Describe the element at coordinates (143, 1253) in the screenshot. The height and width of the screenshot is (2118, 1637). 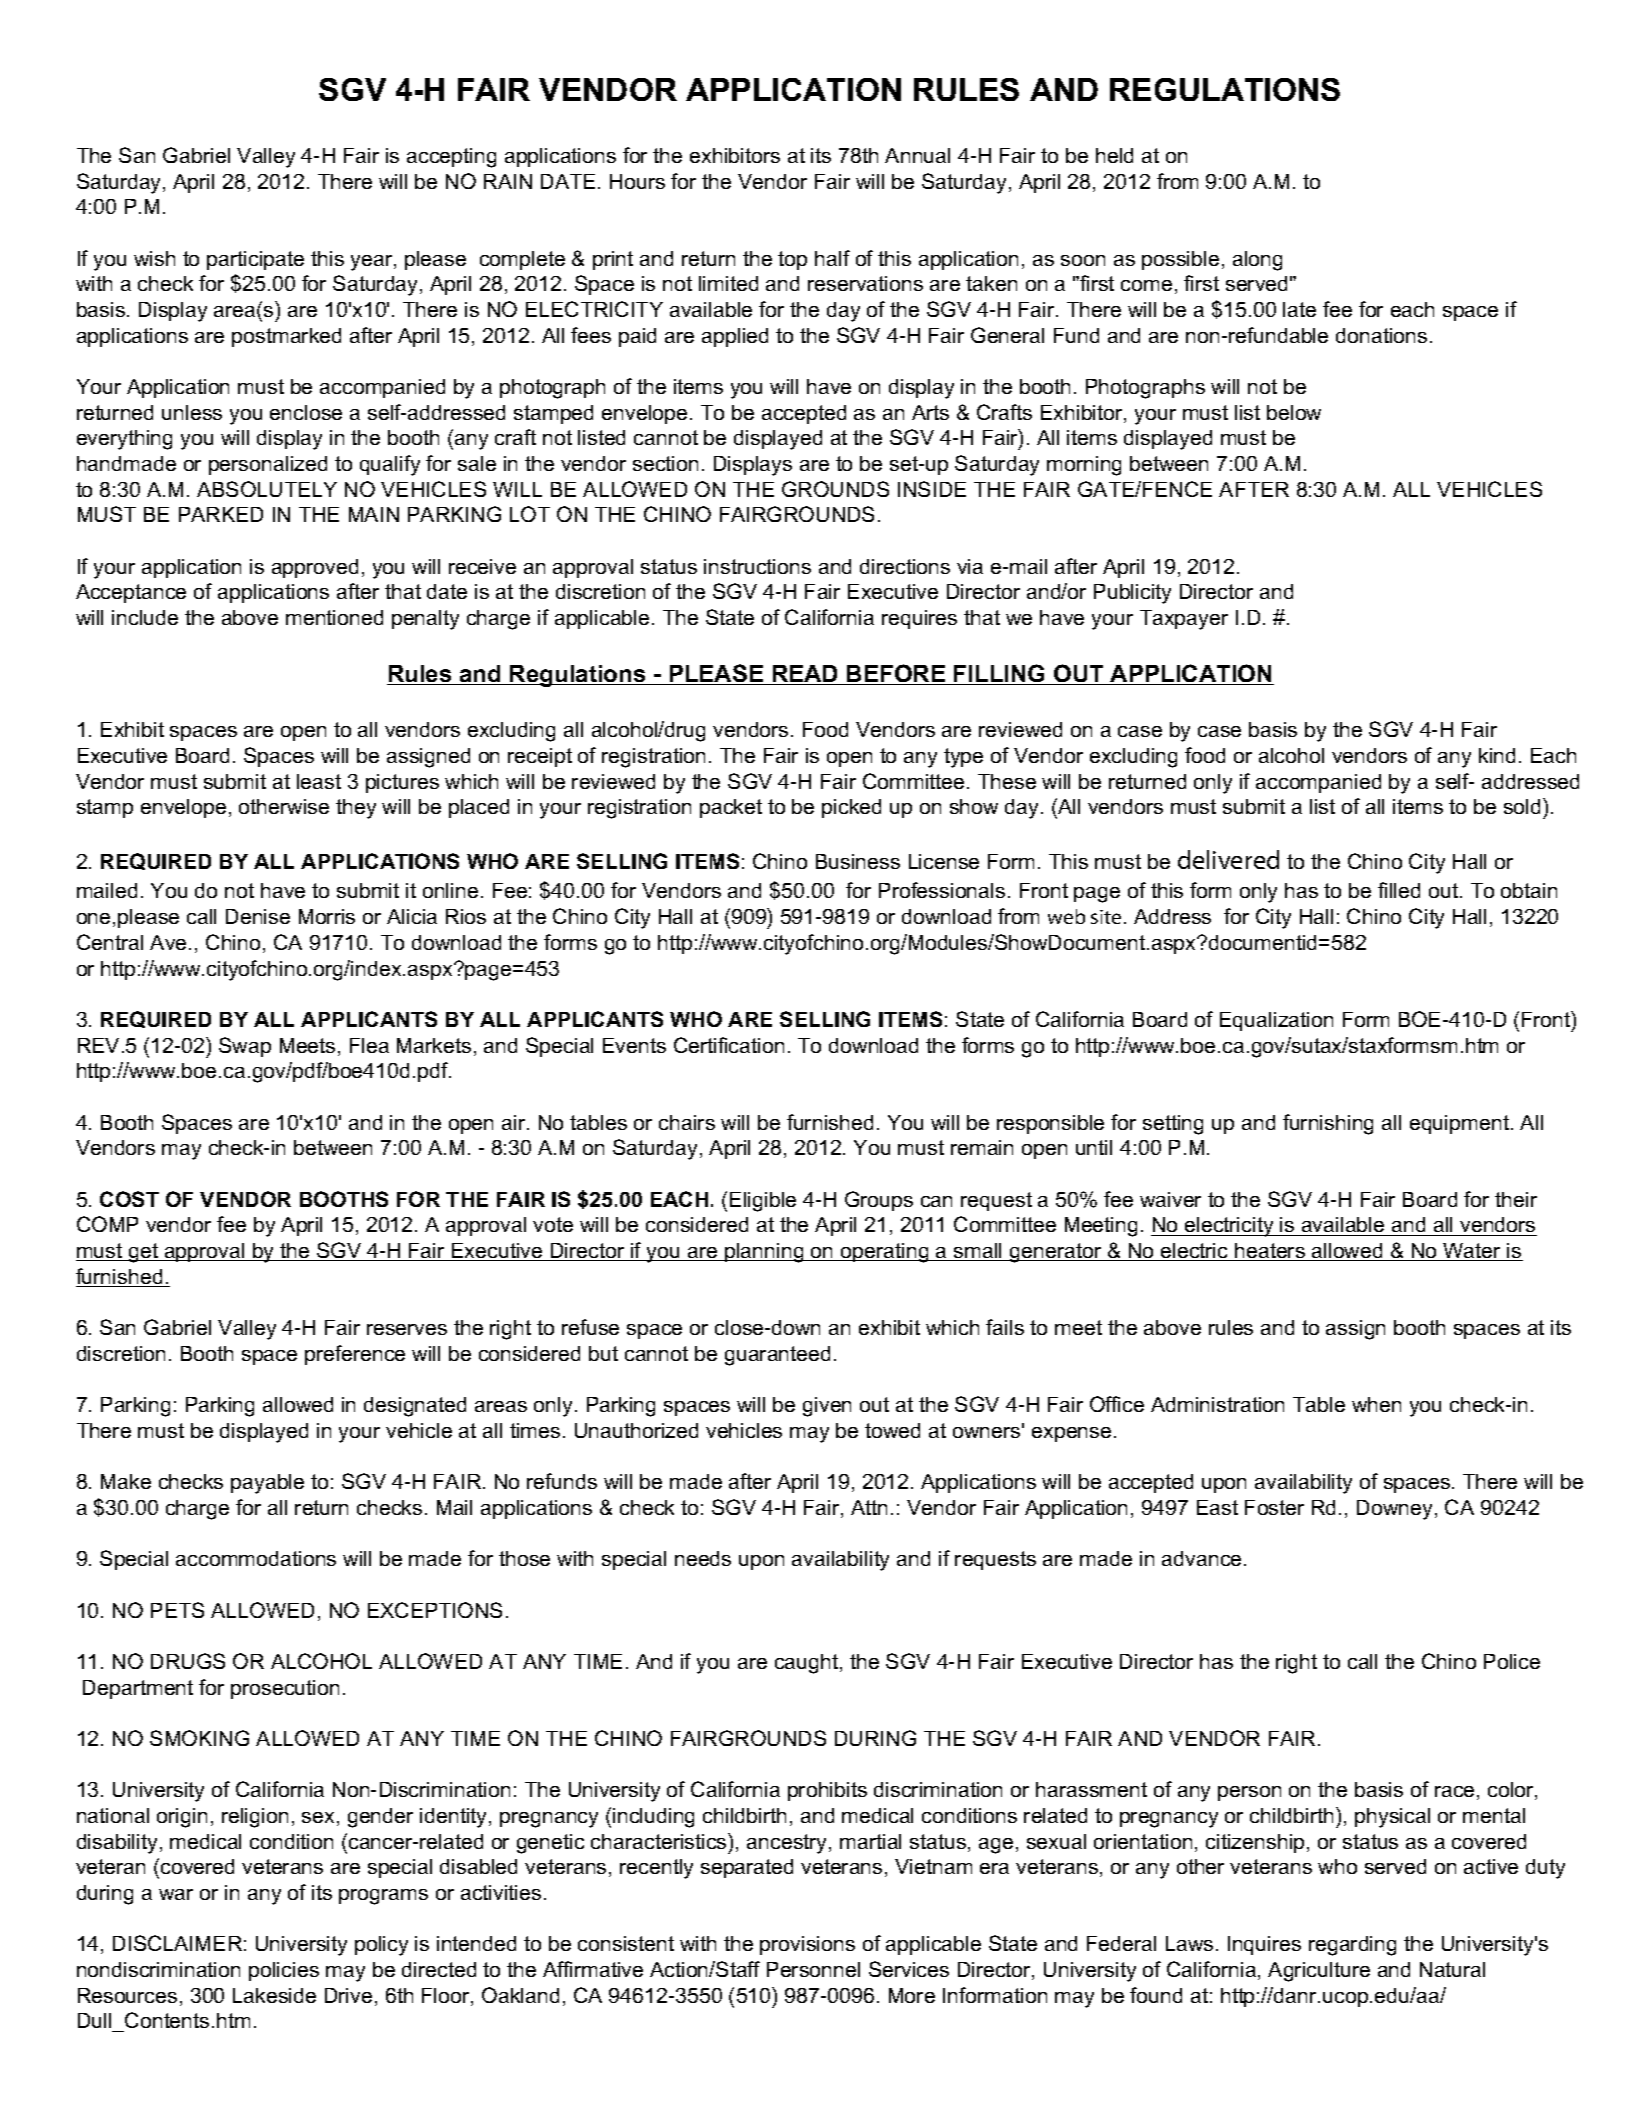
I see `get` at that location.
